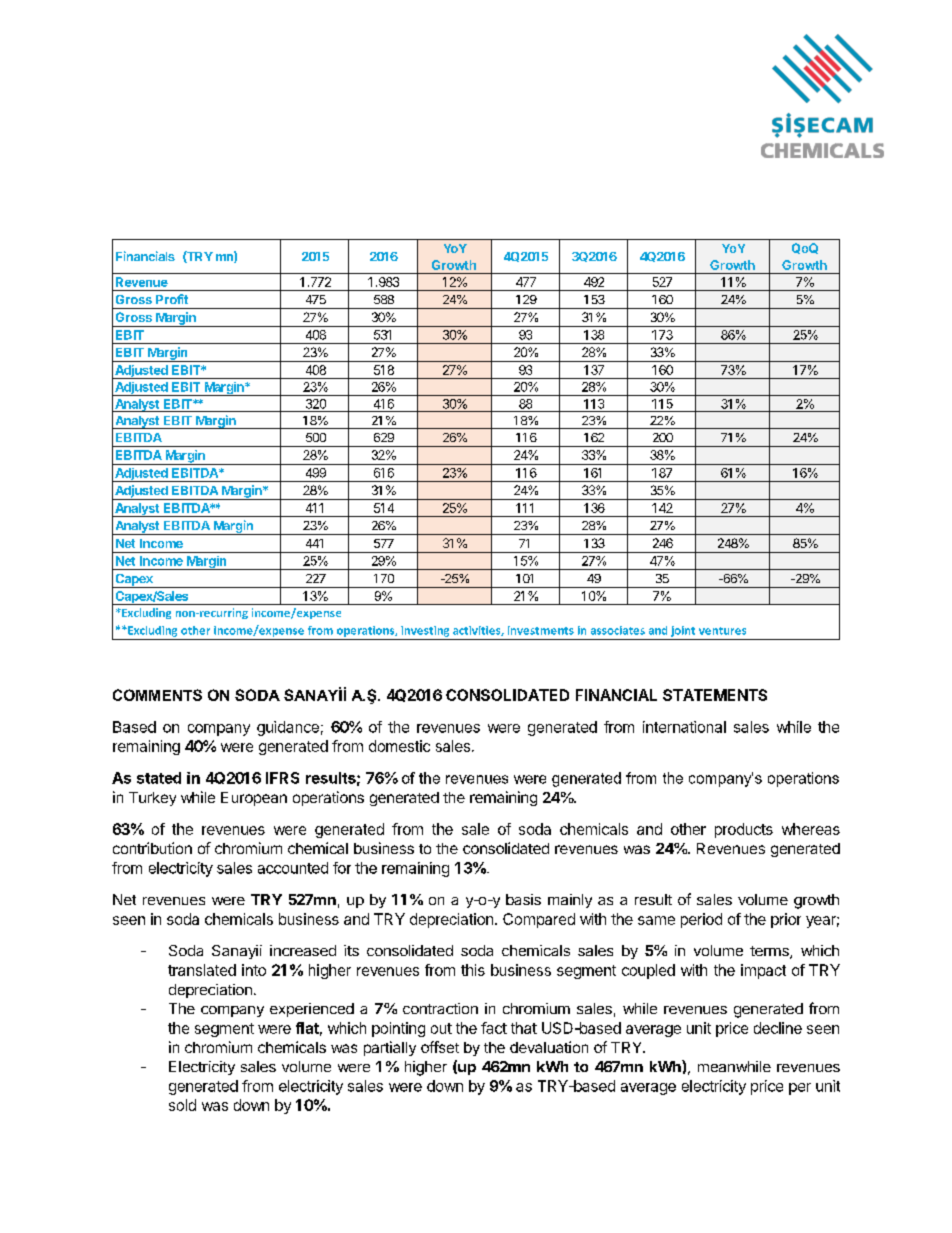 This screenshot has width=952, height=1233. What do you see at coordinates (440, 1047) in the screenshot?
I see `offset` at bounding box center [440, 1047].
